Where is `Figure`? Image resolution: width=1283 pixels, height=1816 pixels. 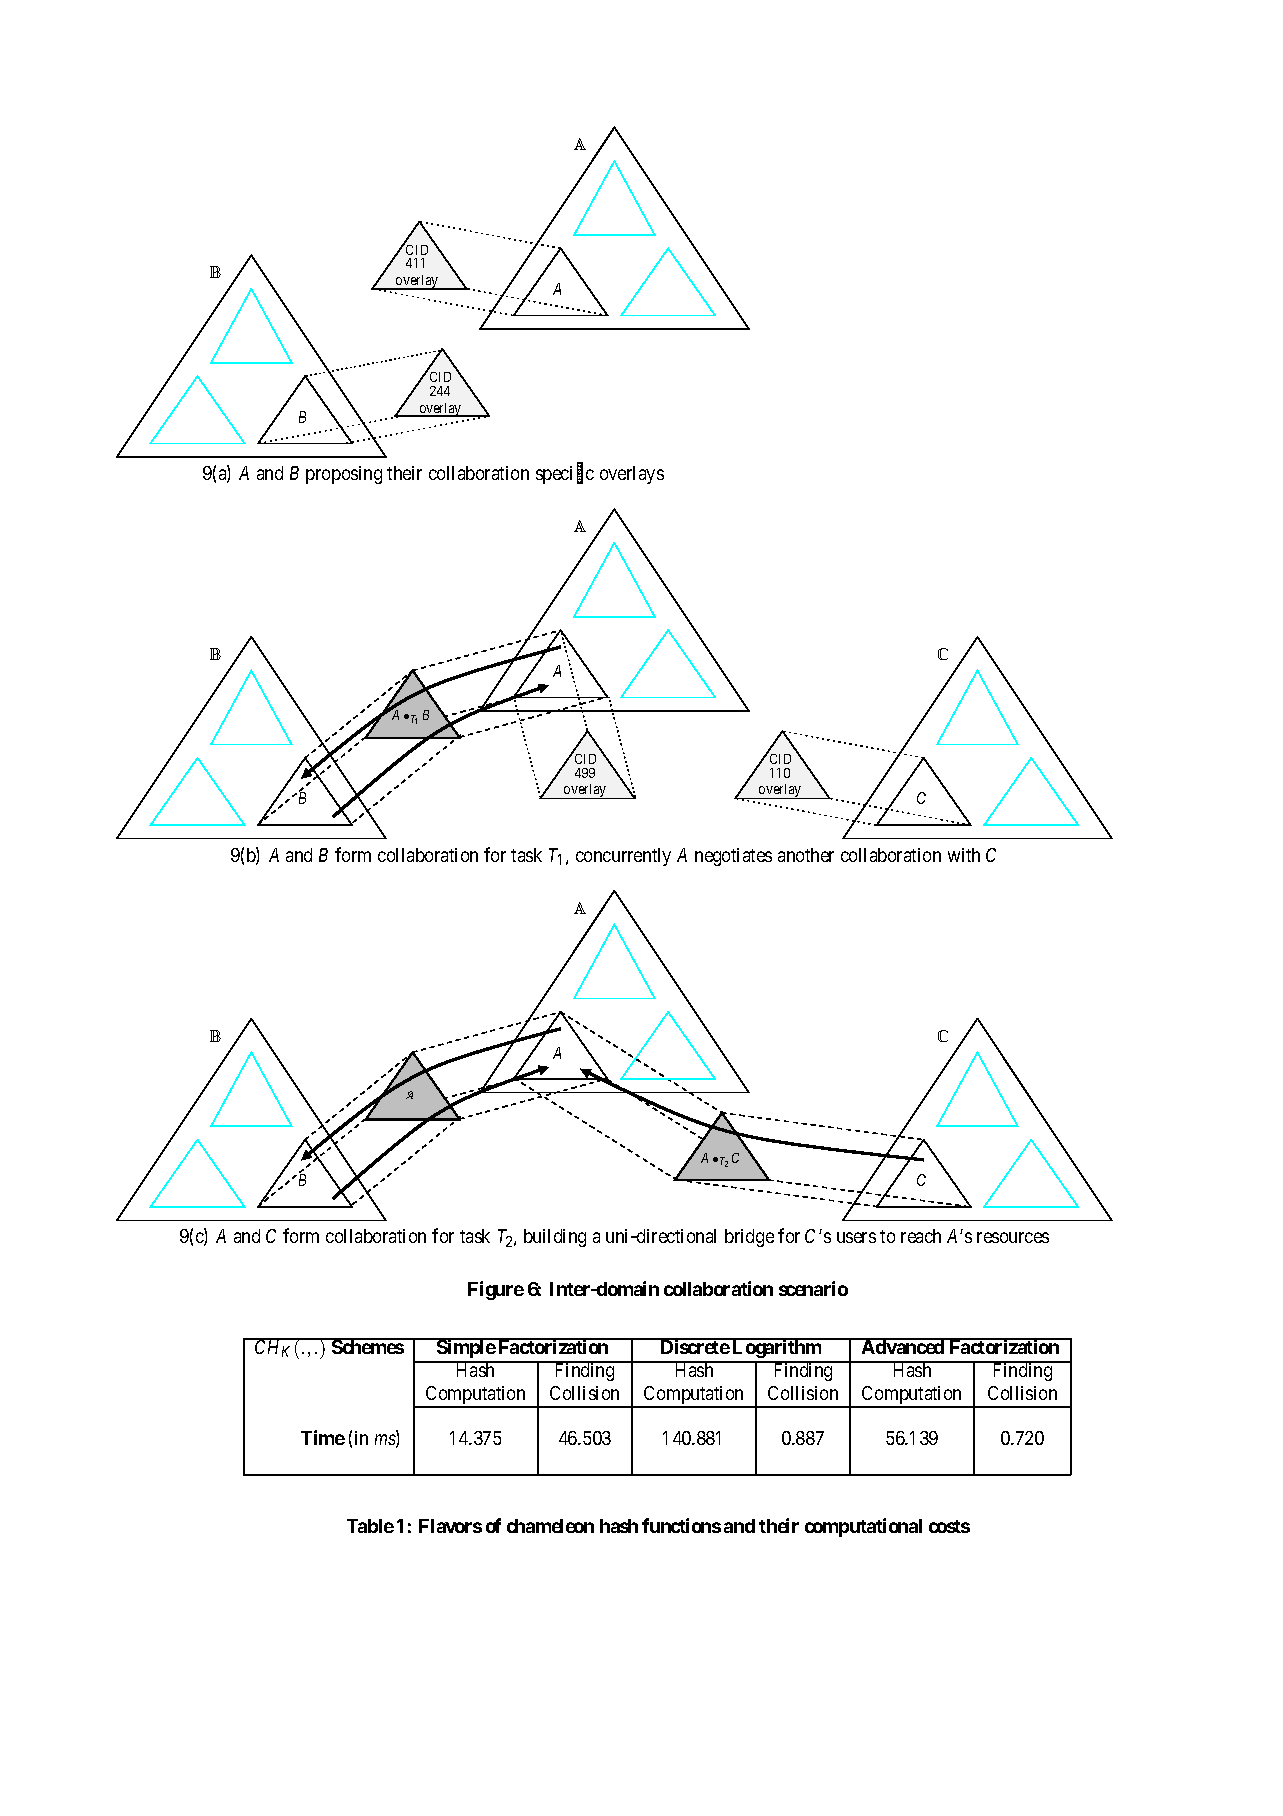 Figure is located at coordinates (496, 1290).
